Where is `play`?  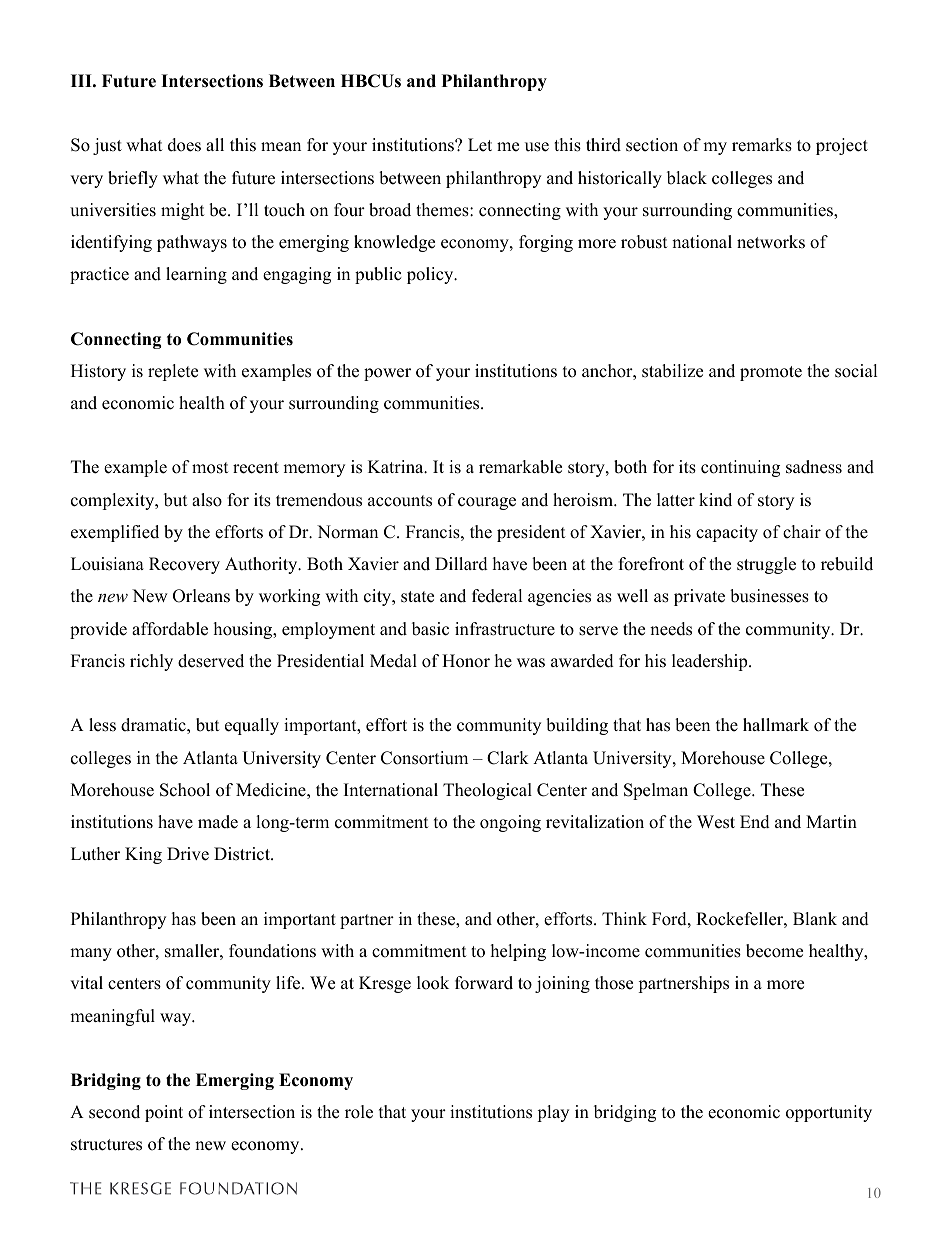
play is located at coordinates (553, 1113).
